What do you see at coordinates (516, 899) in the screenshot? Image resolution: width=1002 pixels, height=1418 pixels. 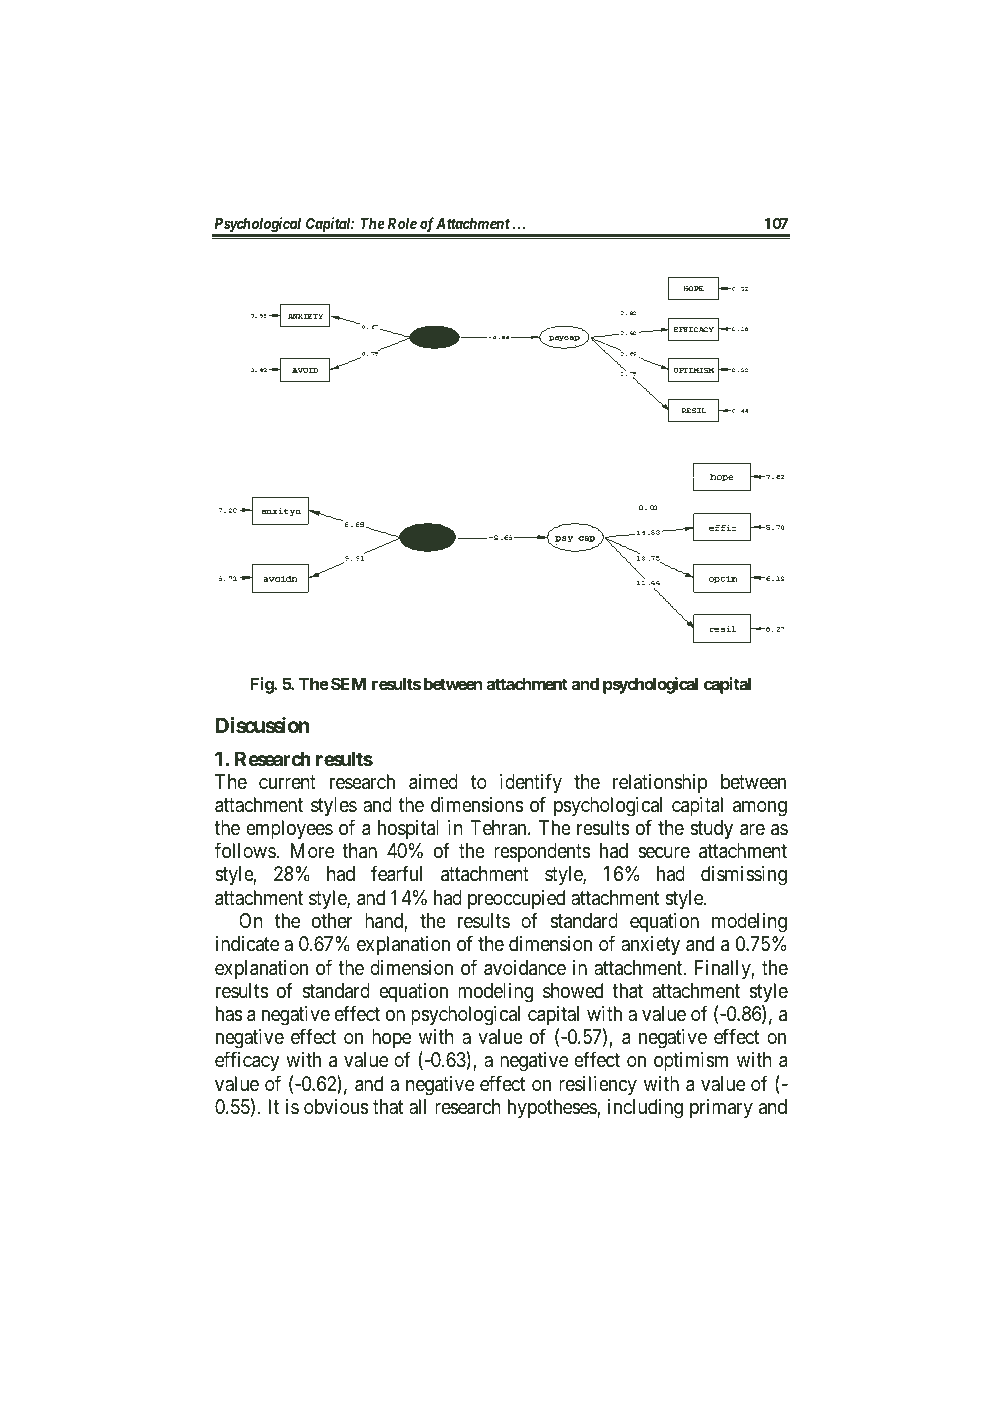 I see `preoccupied` at bounding box center [516, 899].
